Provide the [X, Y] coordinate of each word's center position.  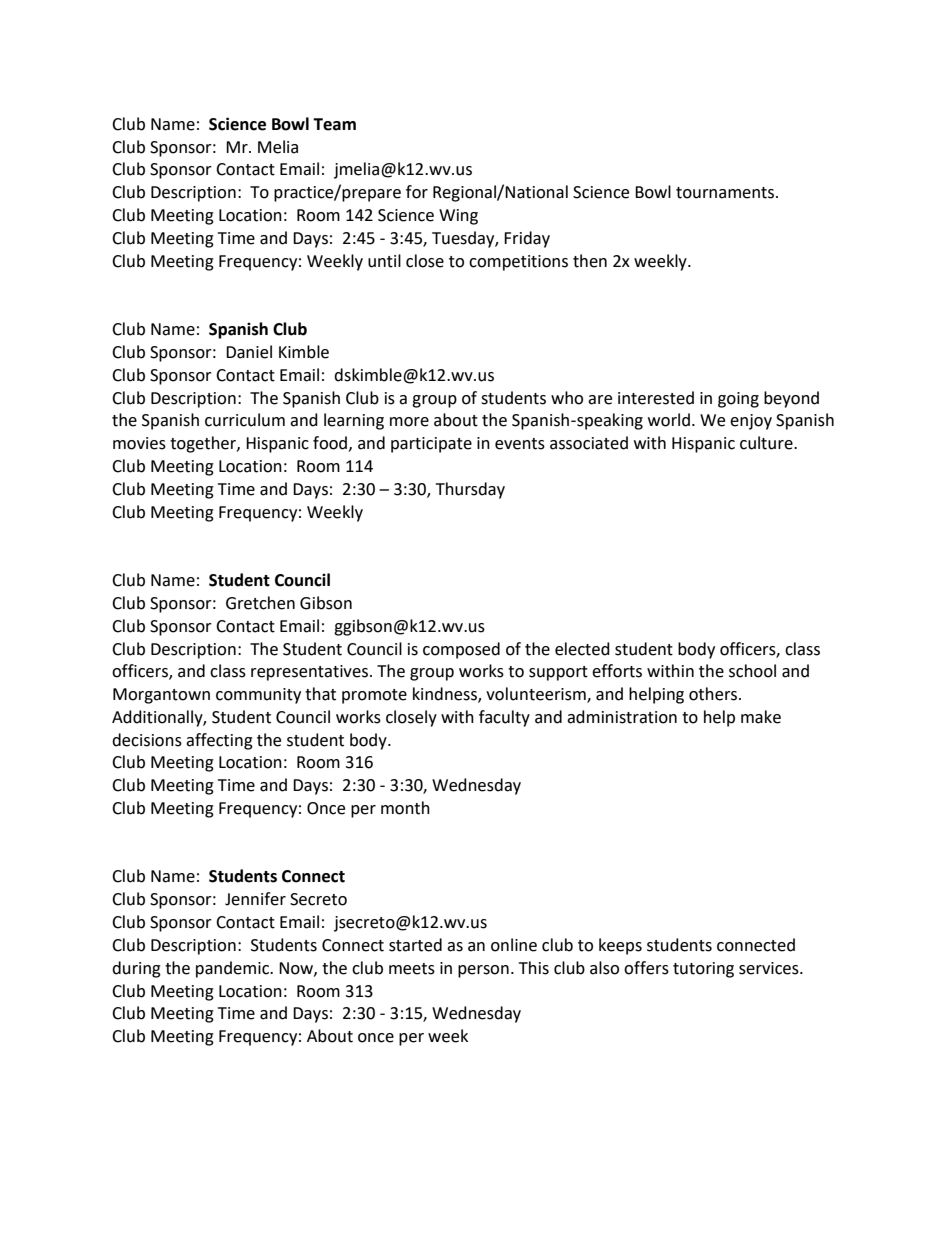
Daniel [249, 352]
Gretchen [260, 603]
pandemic [234, 969]
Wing [458, 217]
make [761, 717]
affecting [219, 741]
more [409, 422]
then [590, 261]
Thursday [470, 490]
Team [334, 124]
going [738, 400]
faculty [504, 718]
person [483, 971]
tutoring [703, 970]
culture [767, 443]
